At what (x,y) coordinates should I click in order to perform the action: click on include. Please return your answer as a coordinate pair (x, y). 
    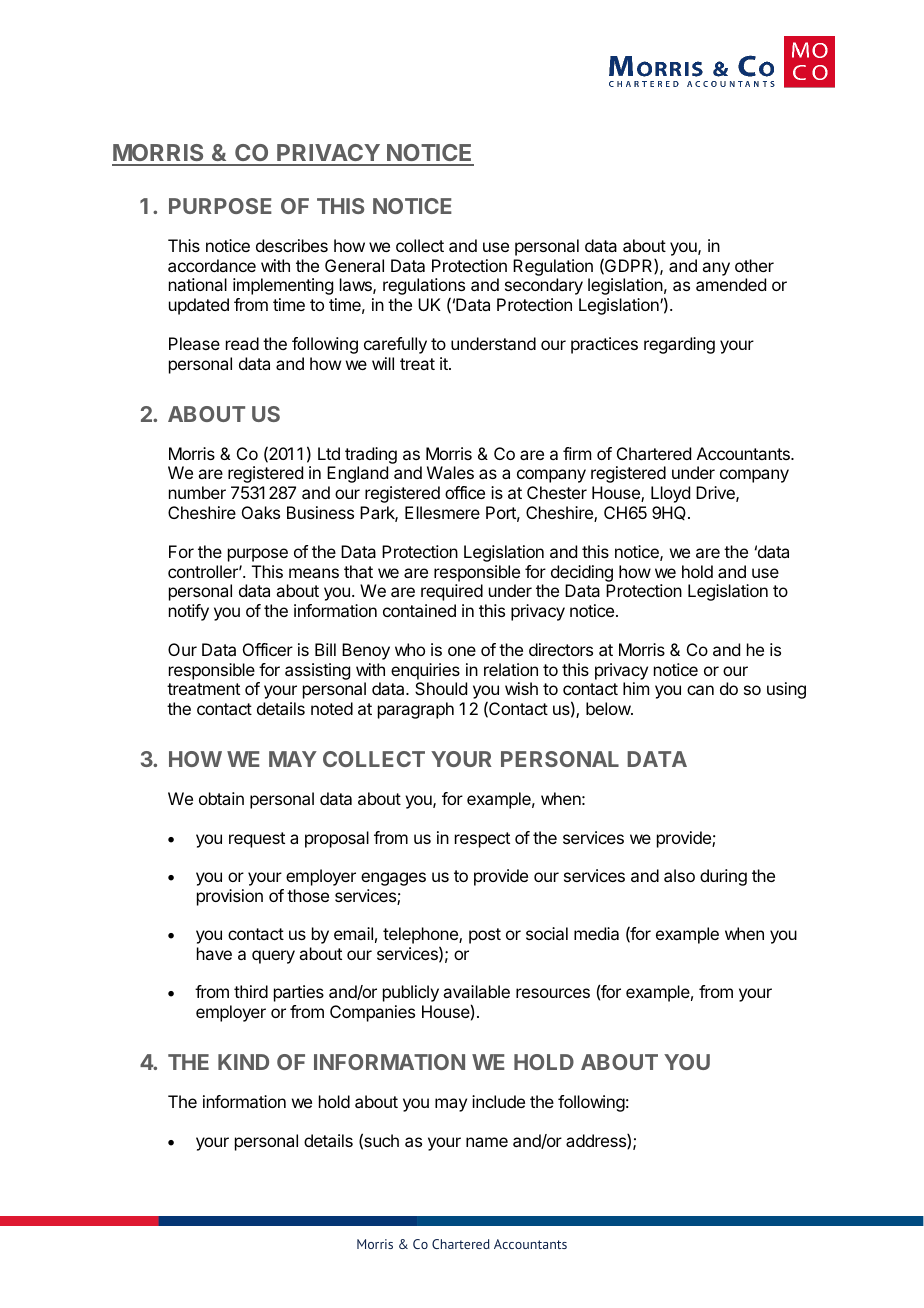
    Looking at the image, I should click on (498, 1101).
